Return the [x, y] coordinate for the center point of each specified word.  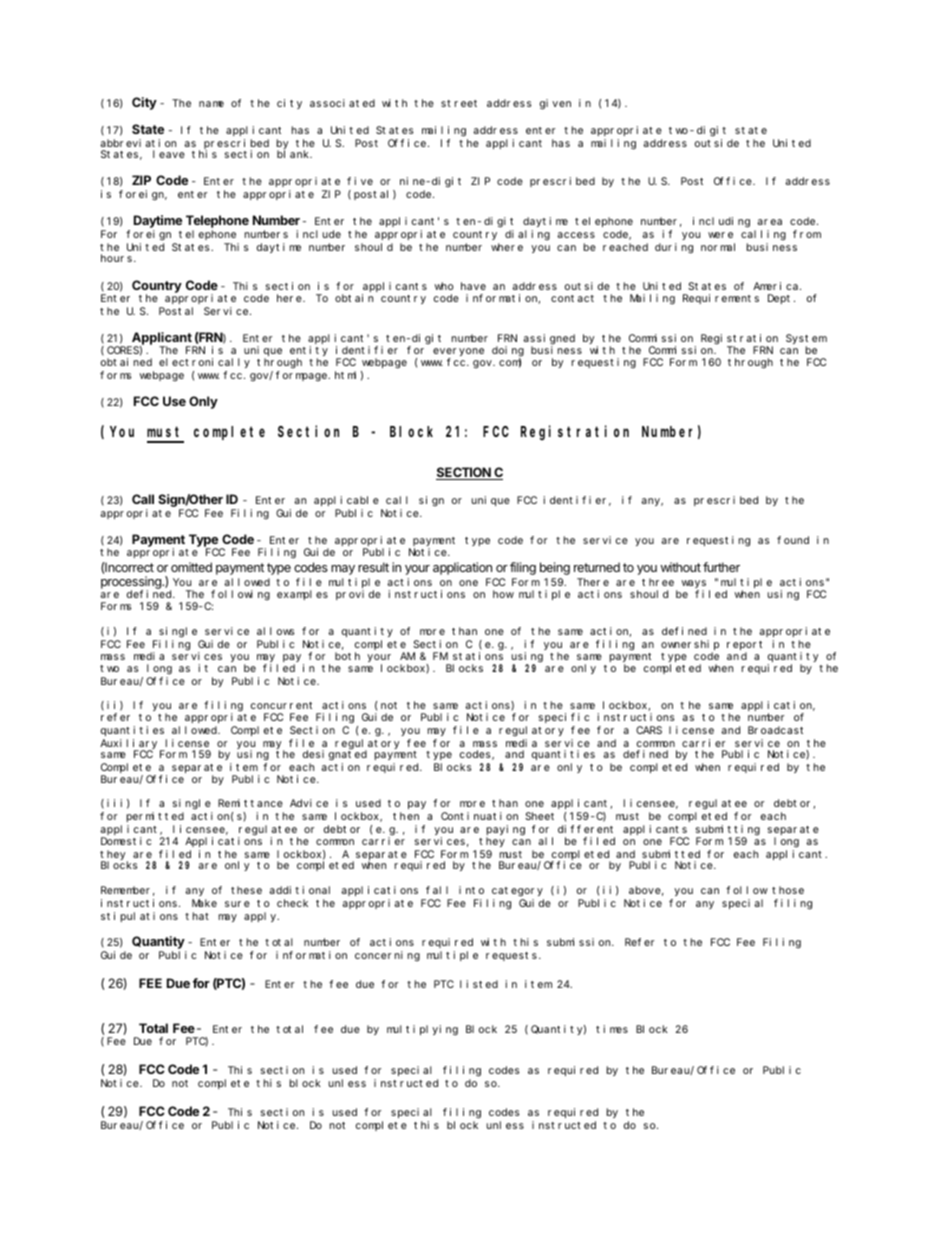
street [459, 103]
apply [261, 917]
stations [478, 656]
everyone [458, 353]
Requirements [721, 299]
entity [309, 352]
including [721, 222]
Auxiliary [128, 745]
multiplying [422, 1030]
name [211, 104]
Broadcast [775, 730]
